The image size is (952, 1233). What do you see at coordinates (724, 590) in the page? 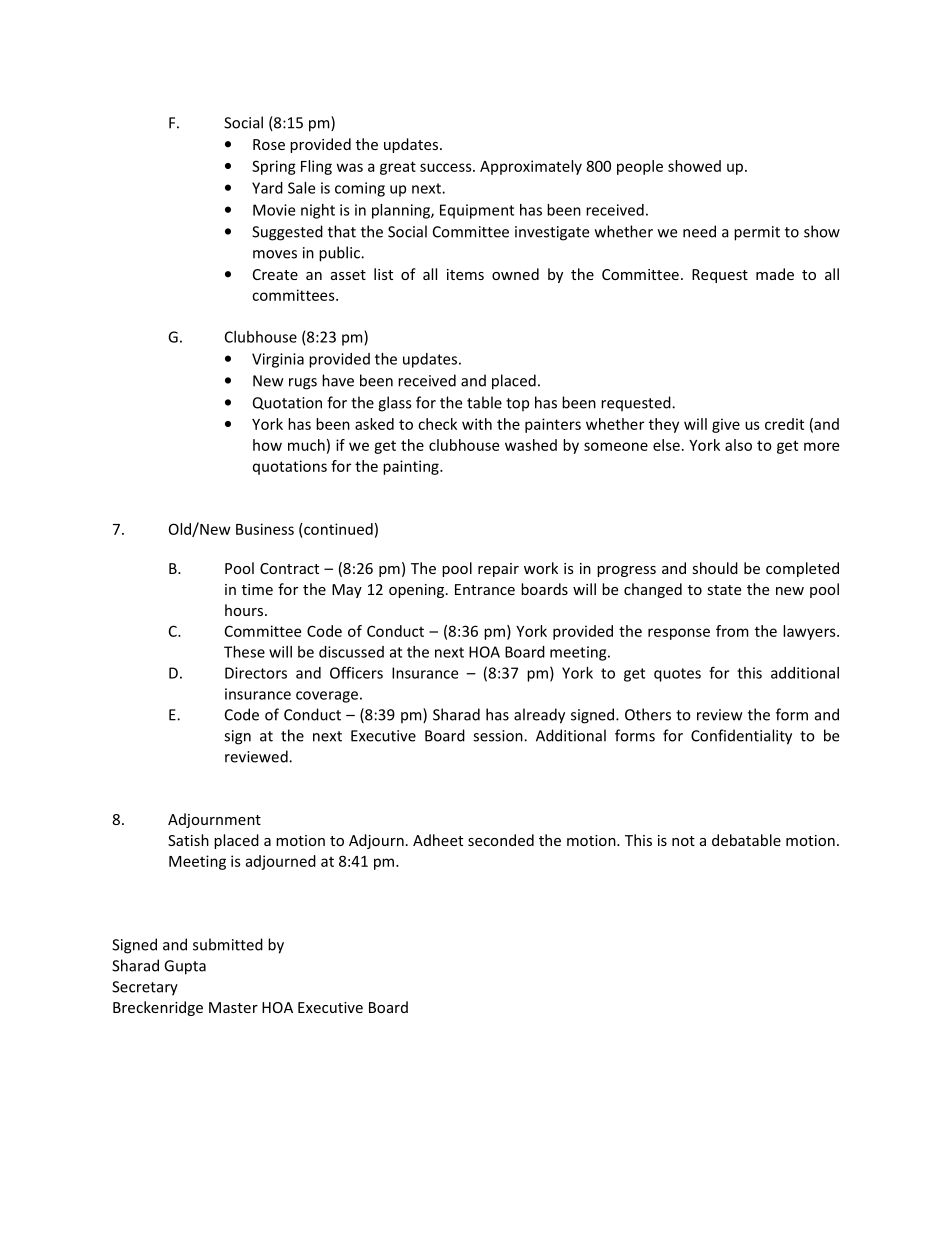
I see `state` at bounding box center [724, 590].
